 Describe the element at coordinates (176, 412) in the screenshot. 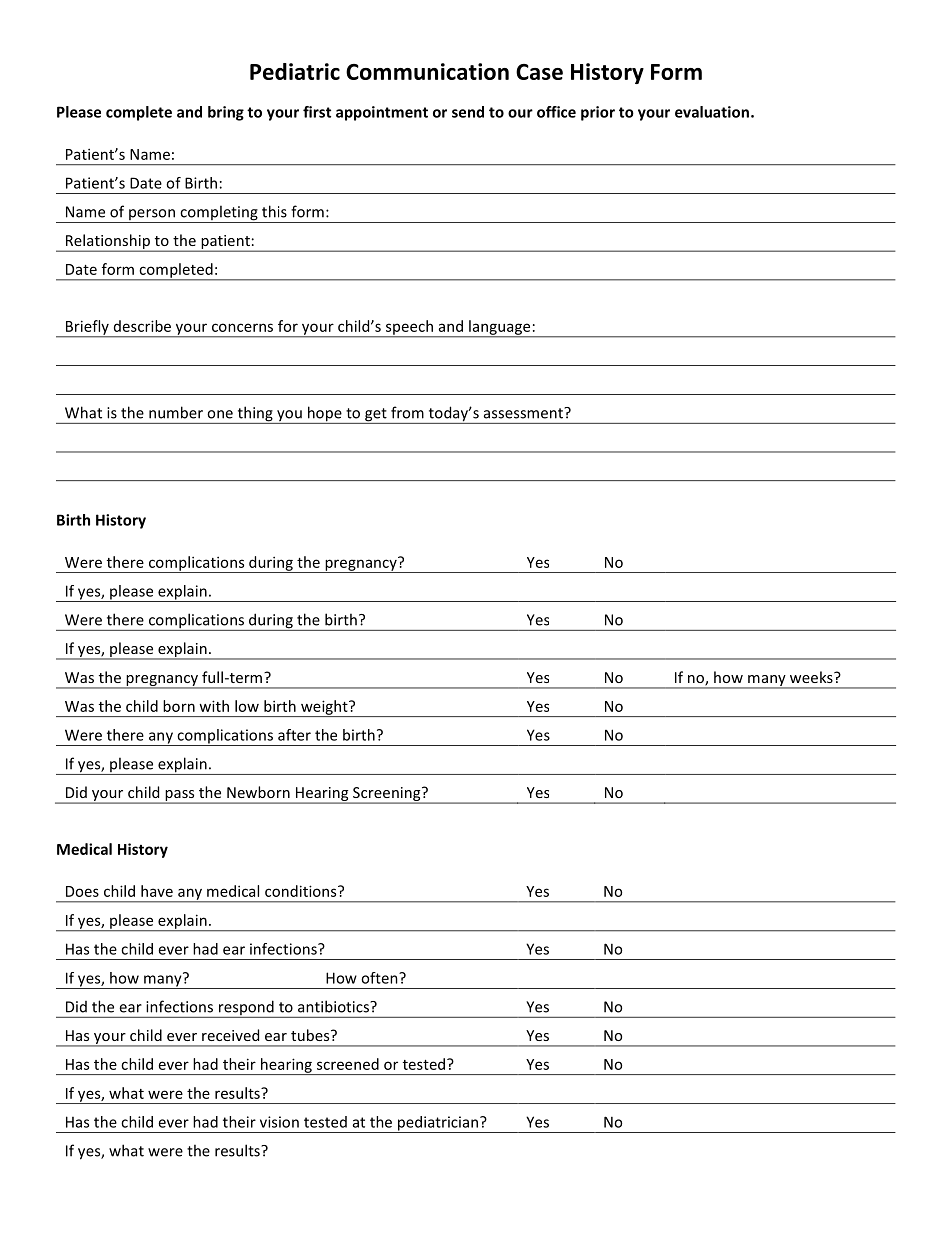

I see `number` at that location.
